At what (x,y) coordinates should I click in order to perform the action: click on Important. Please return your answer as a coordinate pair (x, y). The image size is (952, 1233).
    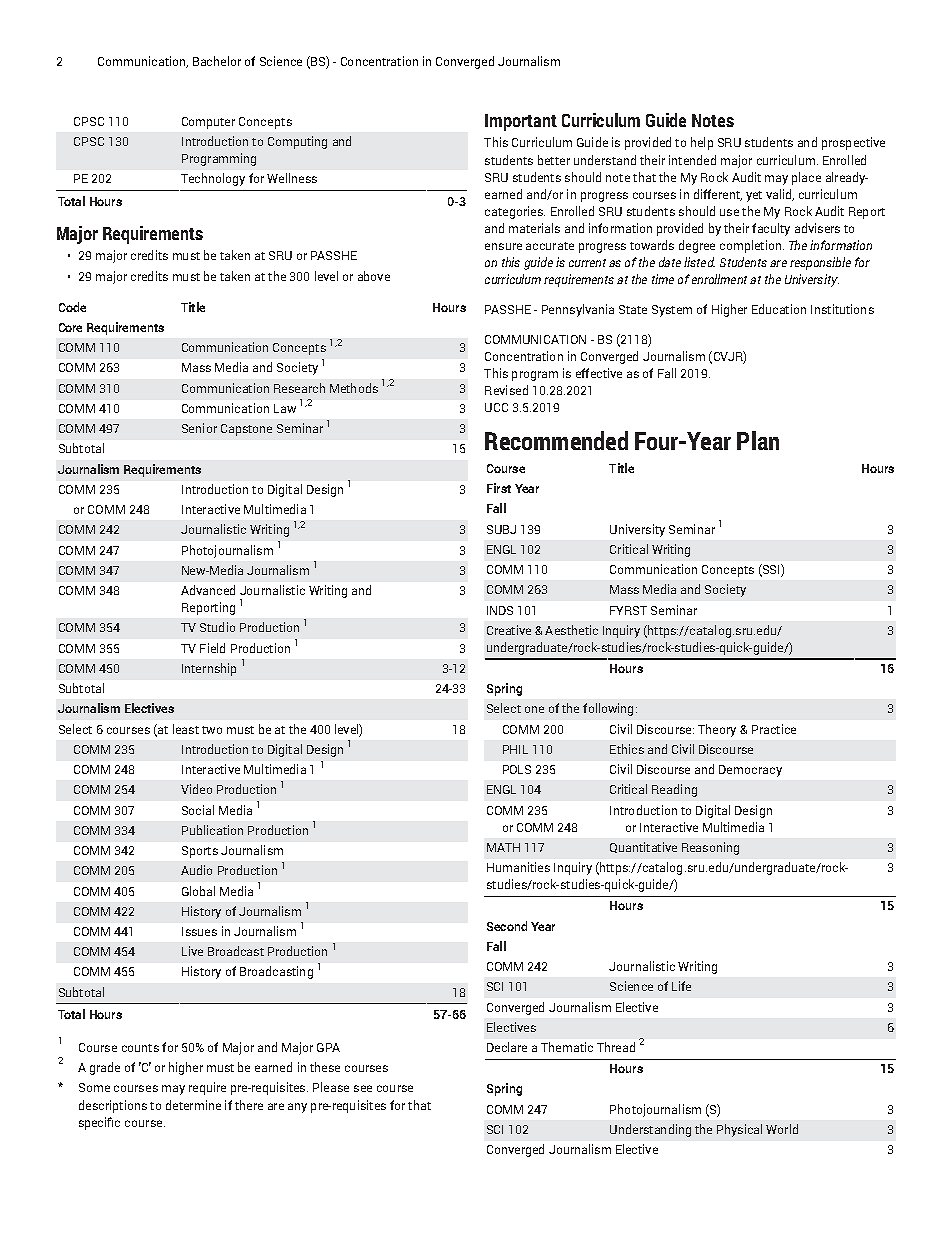
    Looking at the image, I should click on (521, 122).
